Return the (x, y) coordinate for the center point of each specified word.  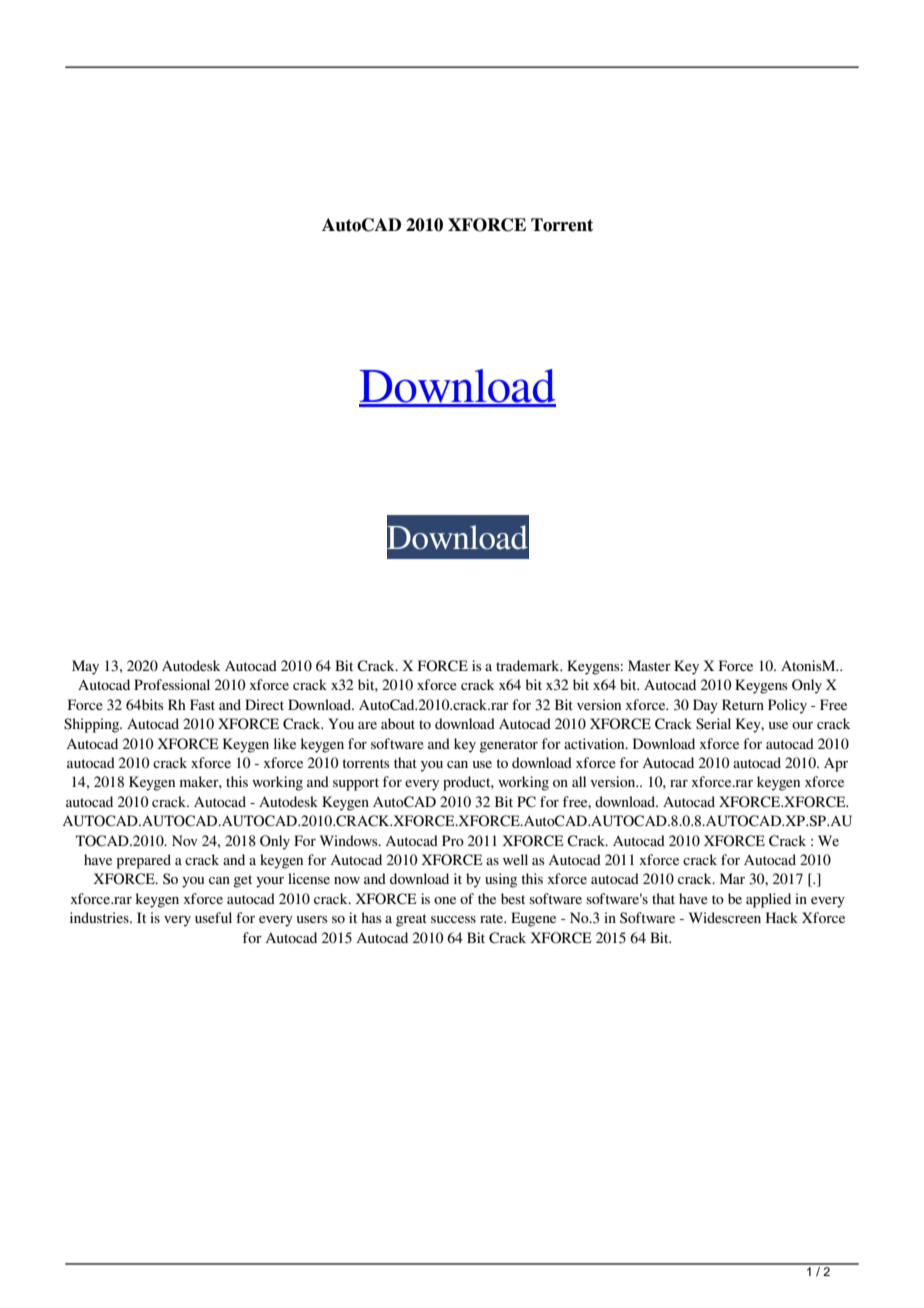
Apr (836, 764)
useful (213, 917)
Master (649, 665)
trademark (529, 665)
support (356, 784)
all (579, 781)
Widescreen (725, 917)
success (453, 919)
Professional (172, 684)
